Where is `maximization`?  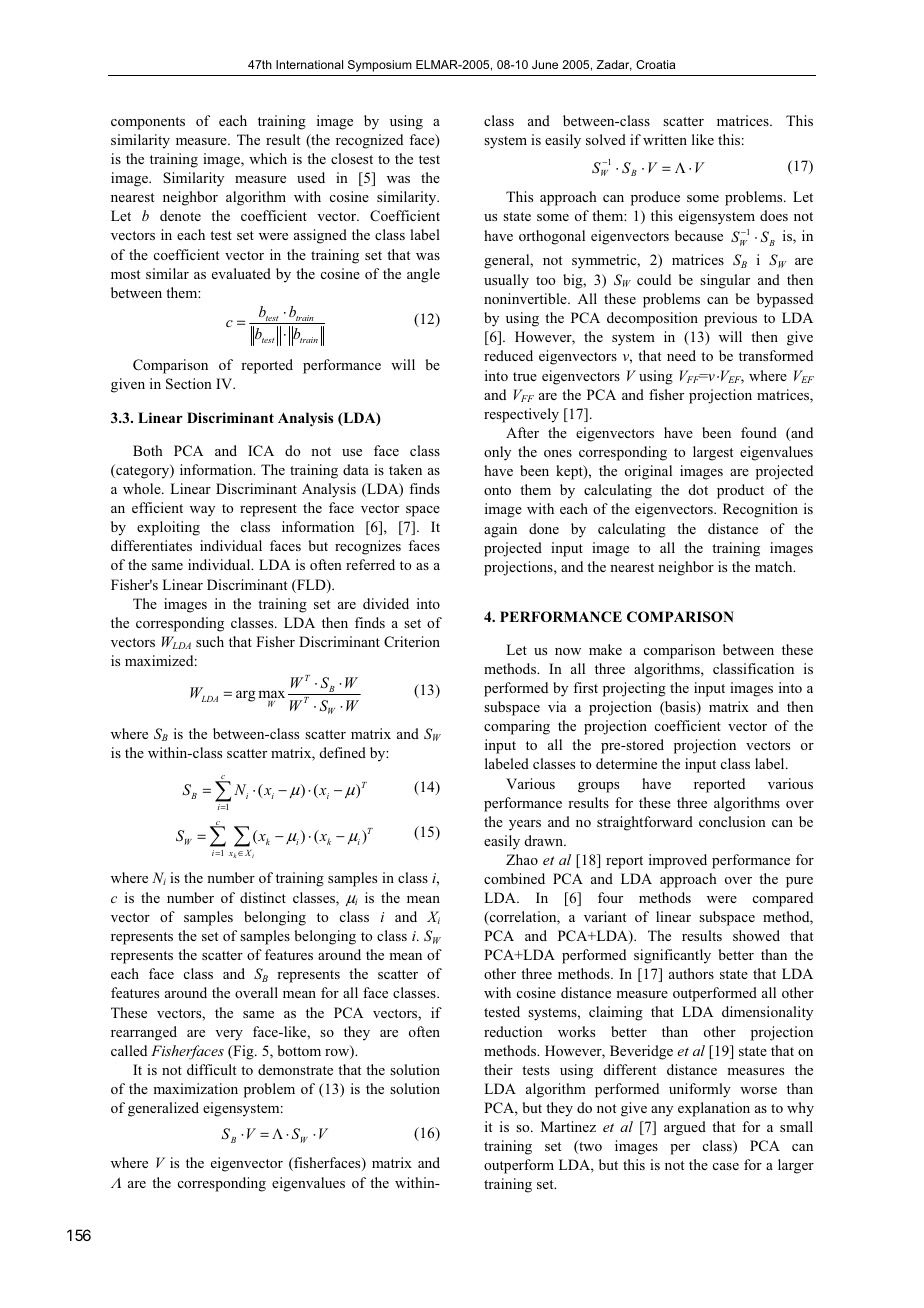 maximization is located at coordinates (195, 1088).
